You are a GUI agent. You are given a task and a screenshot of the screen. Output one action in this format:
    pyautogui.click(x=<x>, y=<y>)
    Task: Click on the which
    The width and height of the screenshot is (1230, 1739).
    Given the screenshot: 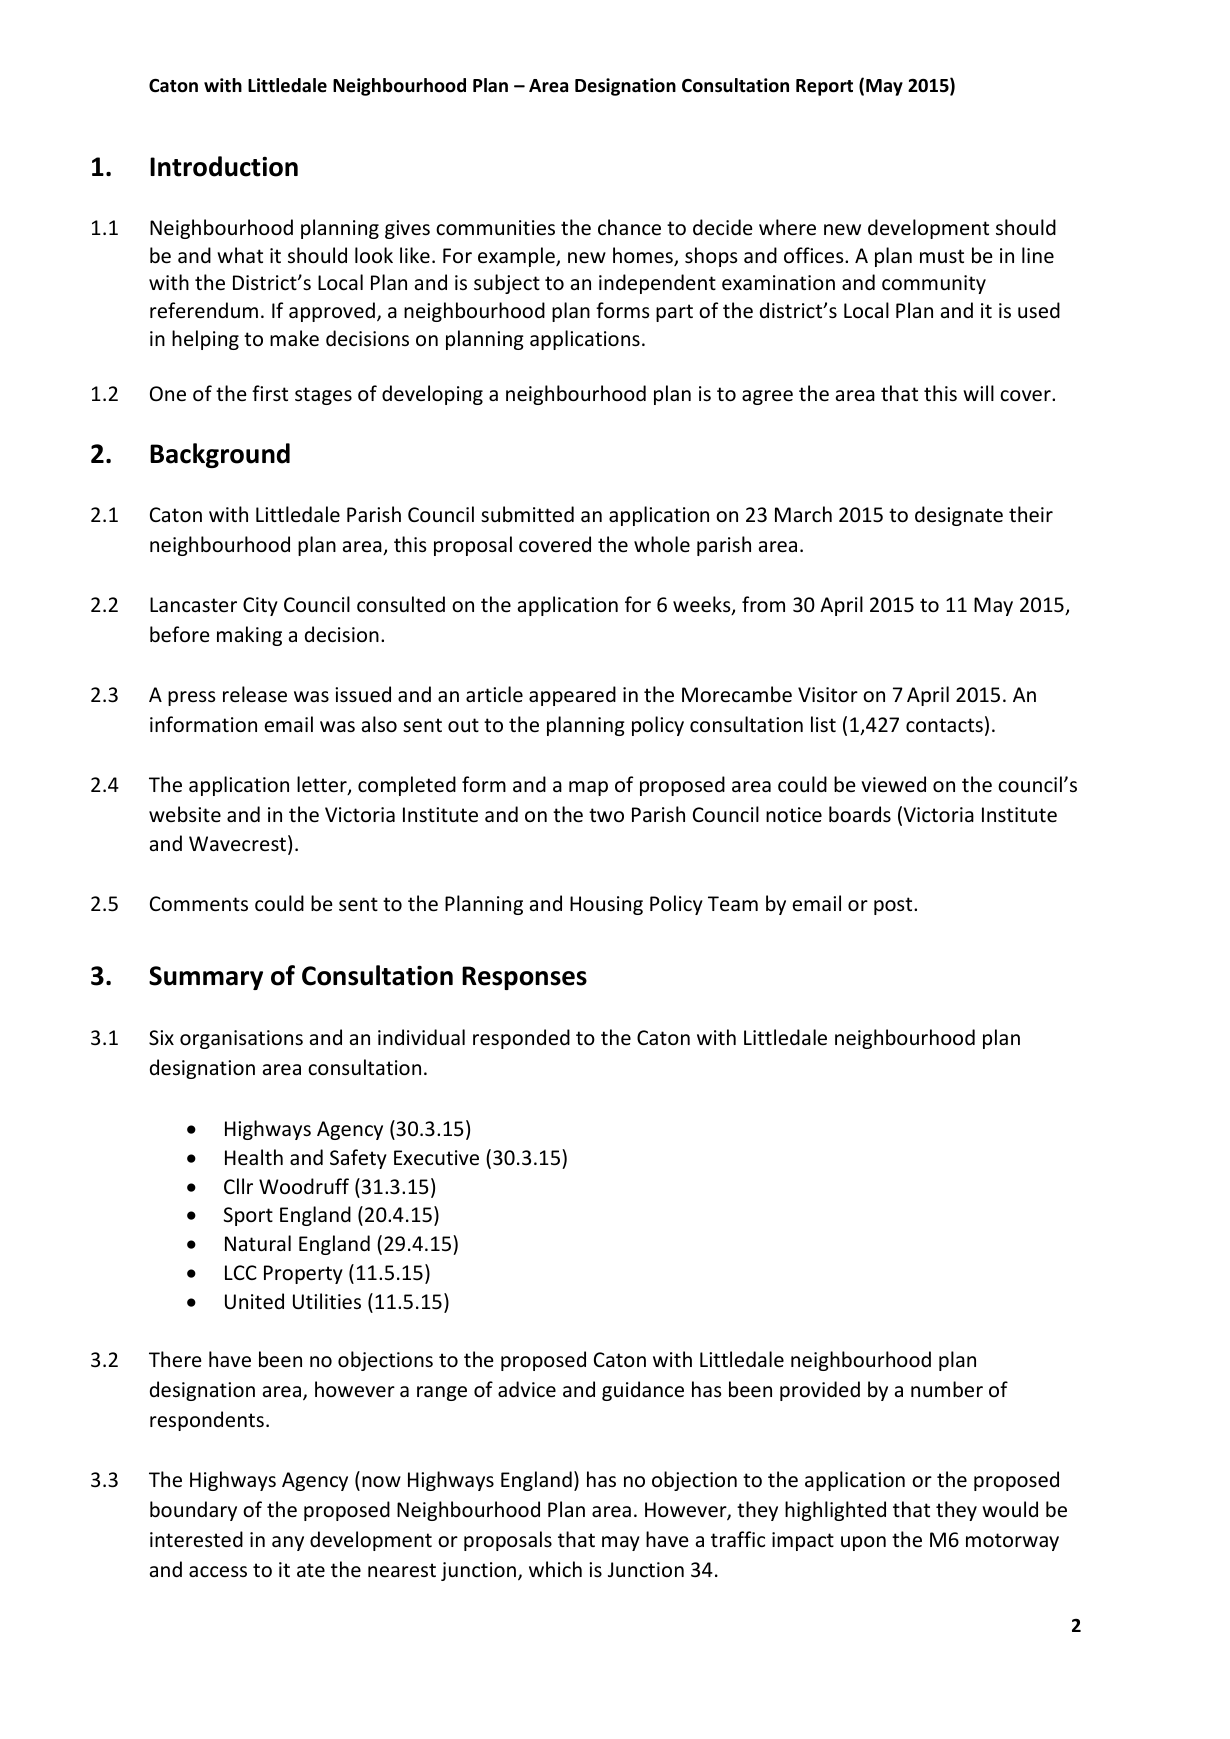 What is the action you would take?
    pyautogui.click(x=555, y=1569)
